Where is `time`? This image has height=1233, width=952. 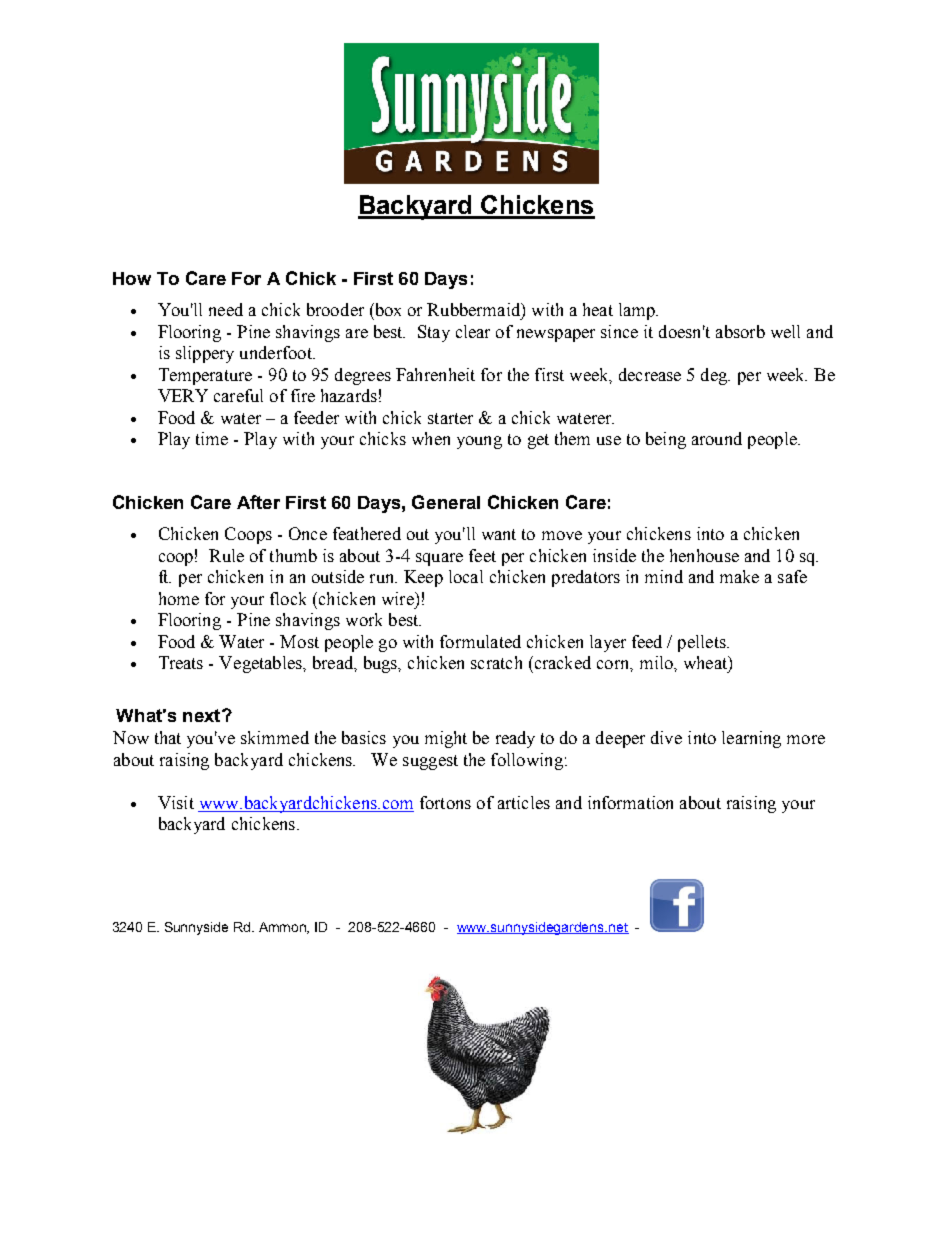 time is located at coordinates (212, 438).
